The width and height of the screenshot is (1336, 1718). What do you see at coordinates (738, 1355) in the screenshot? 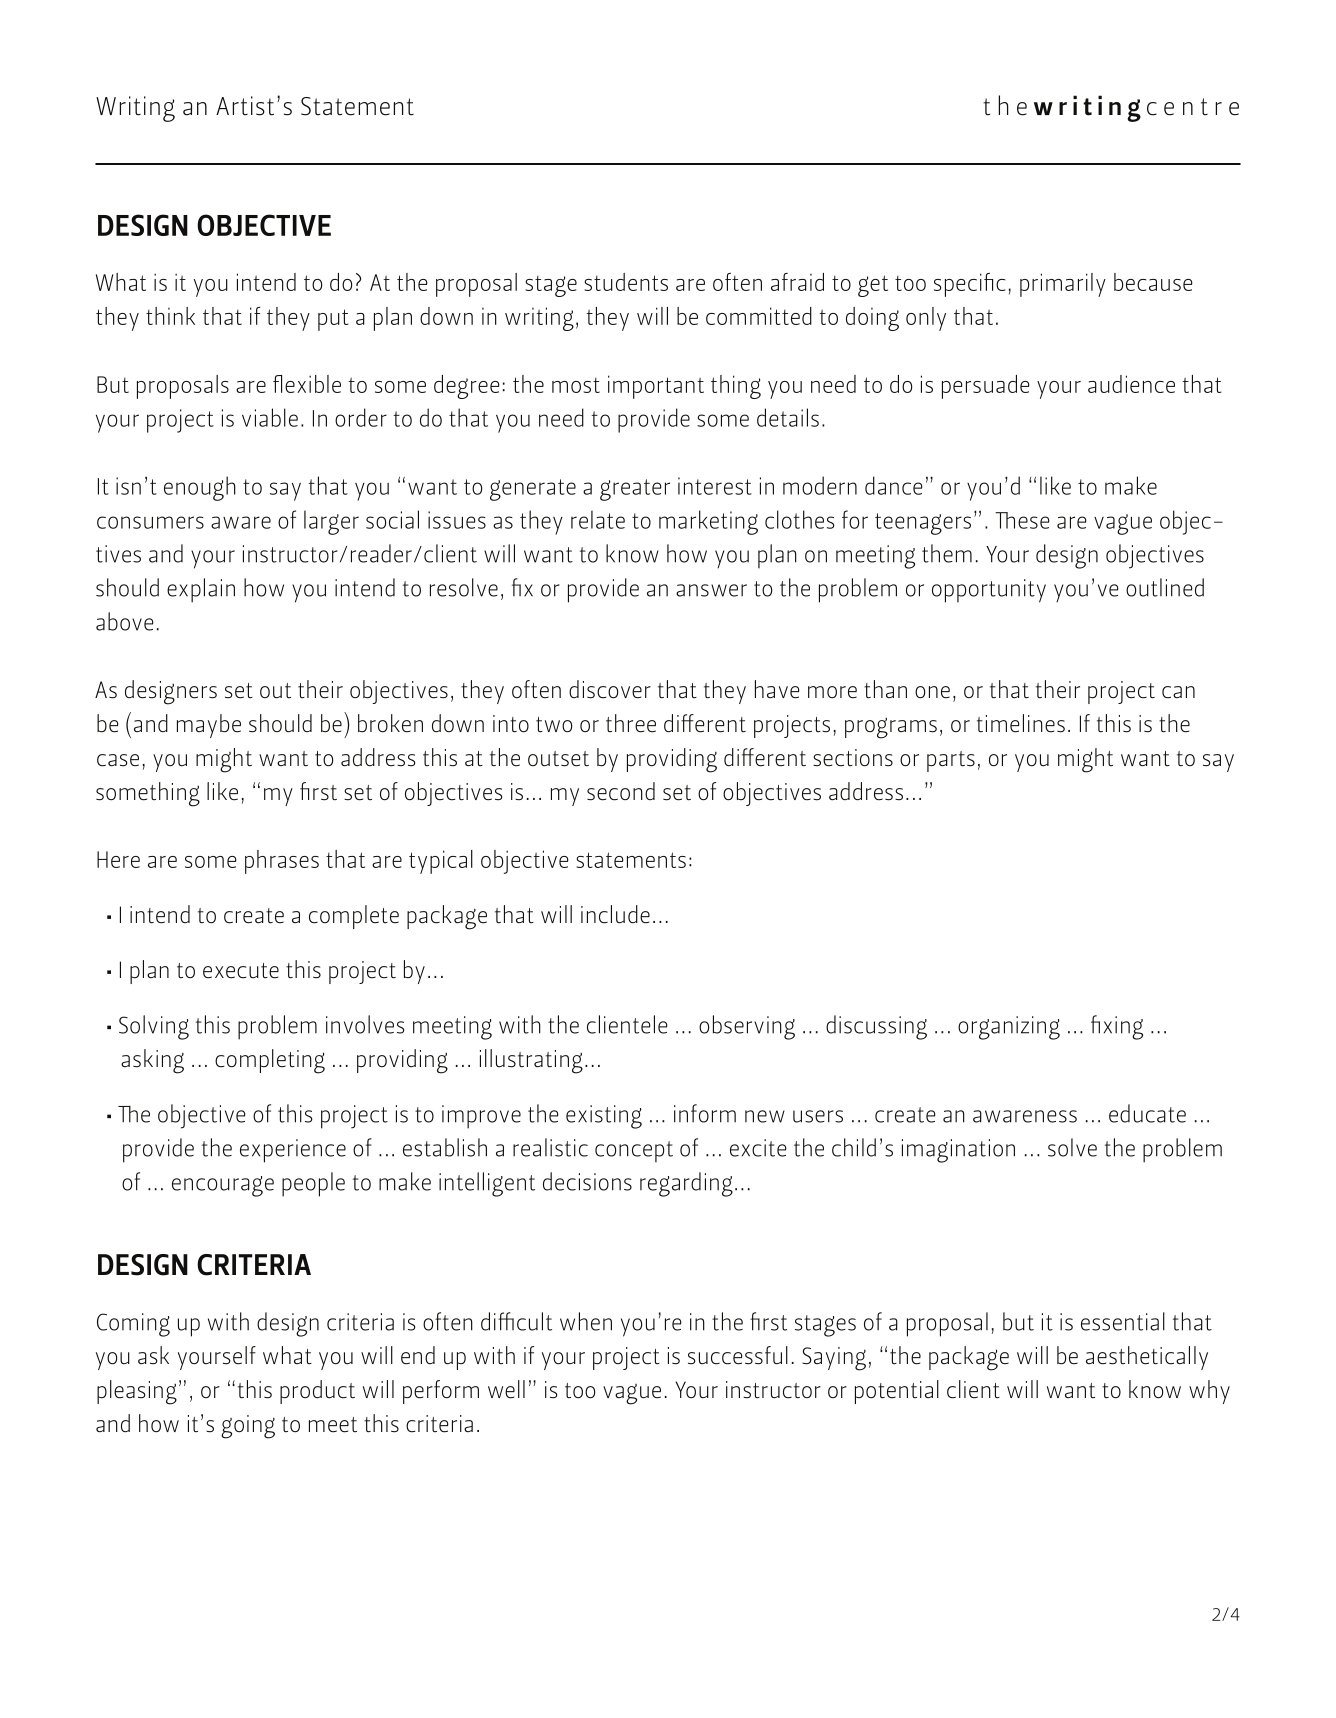
I see `successful` at bounding box center [738, 1355].
